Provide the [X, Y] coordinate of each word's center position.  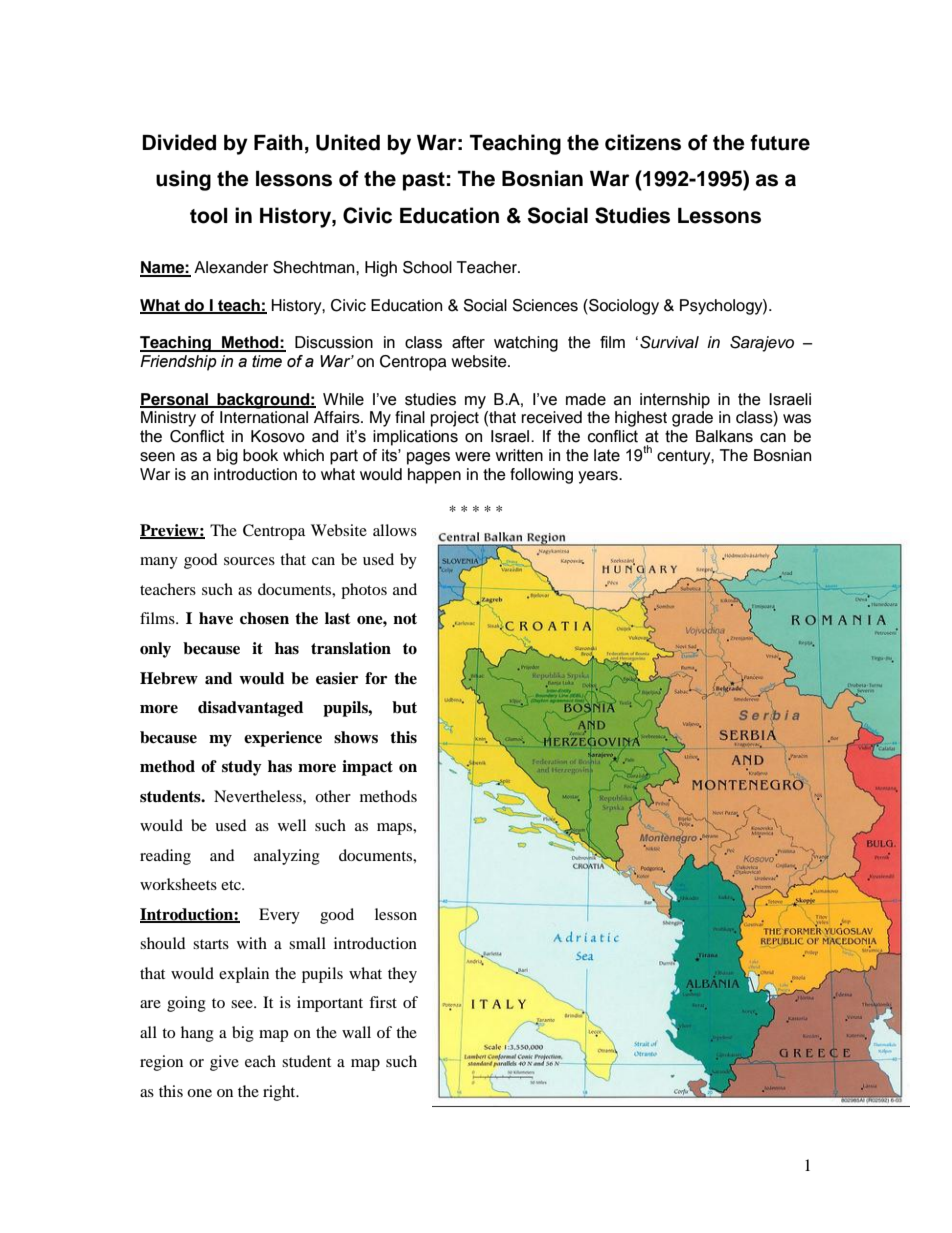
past [424, 181]
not [405, 619]
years [599, 477]
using [183, 180]
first [383, 1002]
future [780, 142]
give [224, 1063]
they [402, 975]
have [216, 618]
